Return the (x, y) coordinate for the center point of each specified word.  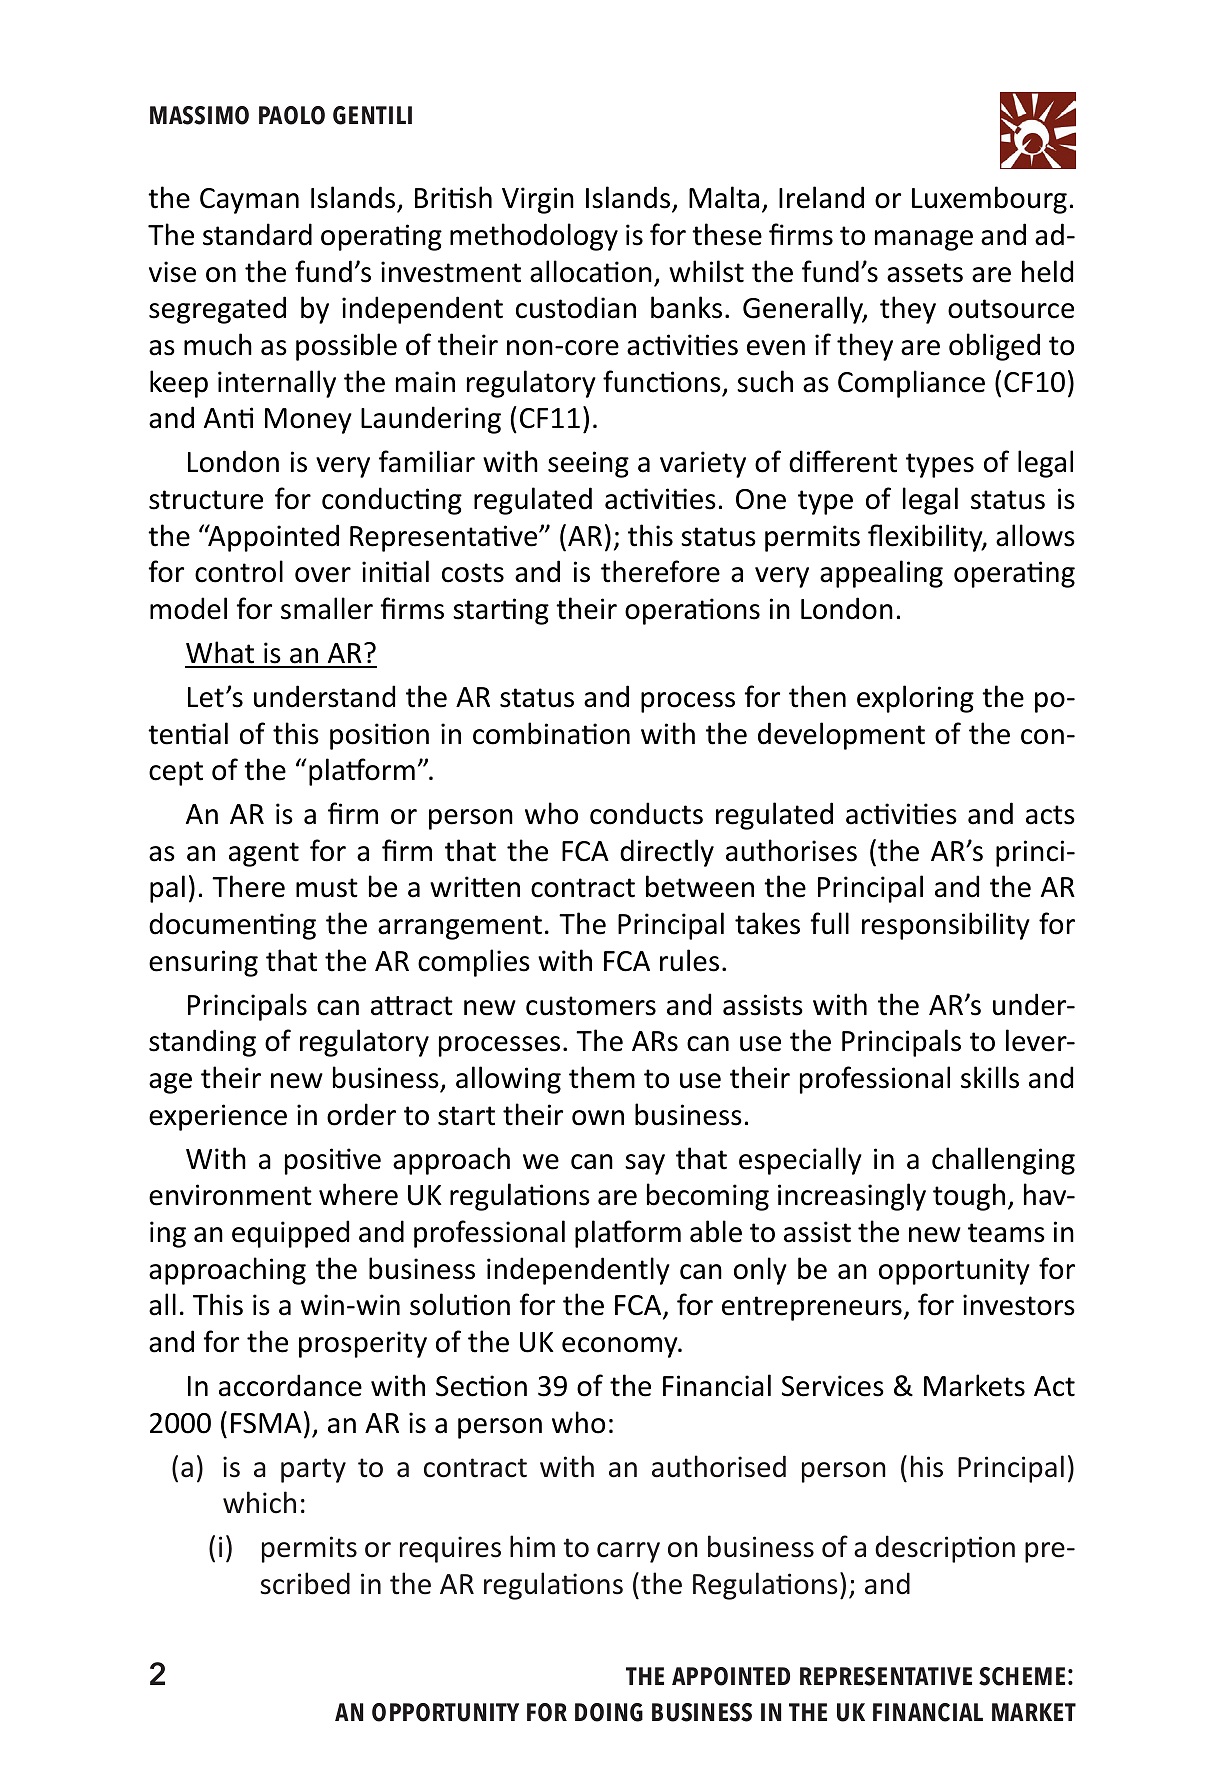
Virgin (538, 200)
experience (218, 1117)
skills (990, 1077)
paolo (292, 115)
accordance (290, 1385)
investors (1019, 1305)
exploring (915, 699)
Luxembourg (989, 200)
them (602, 1077)
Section (481, 1386)
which (259, 1502)
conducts (646, 813)
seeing (588, 464)
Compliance (911, 384)
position (379, 736)
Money (308, 421)
